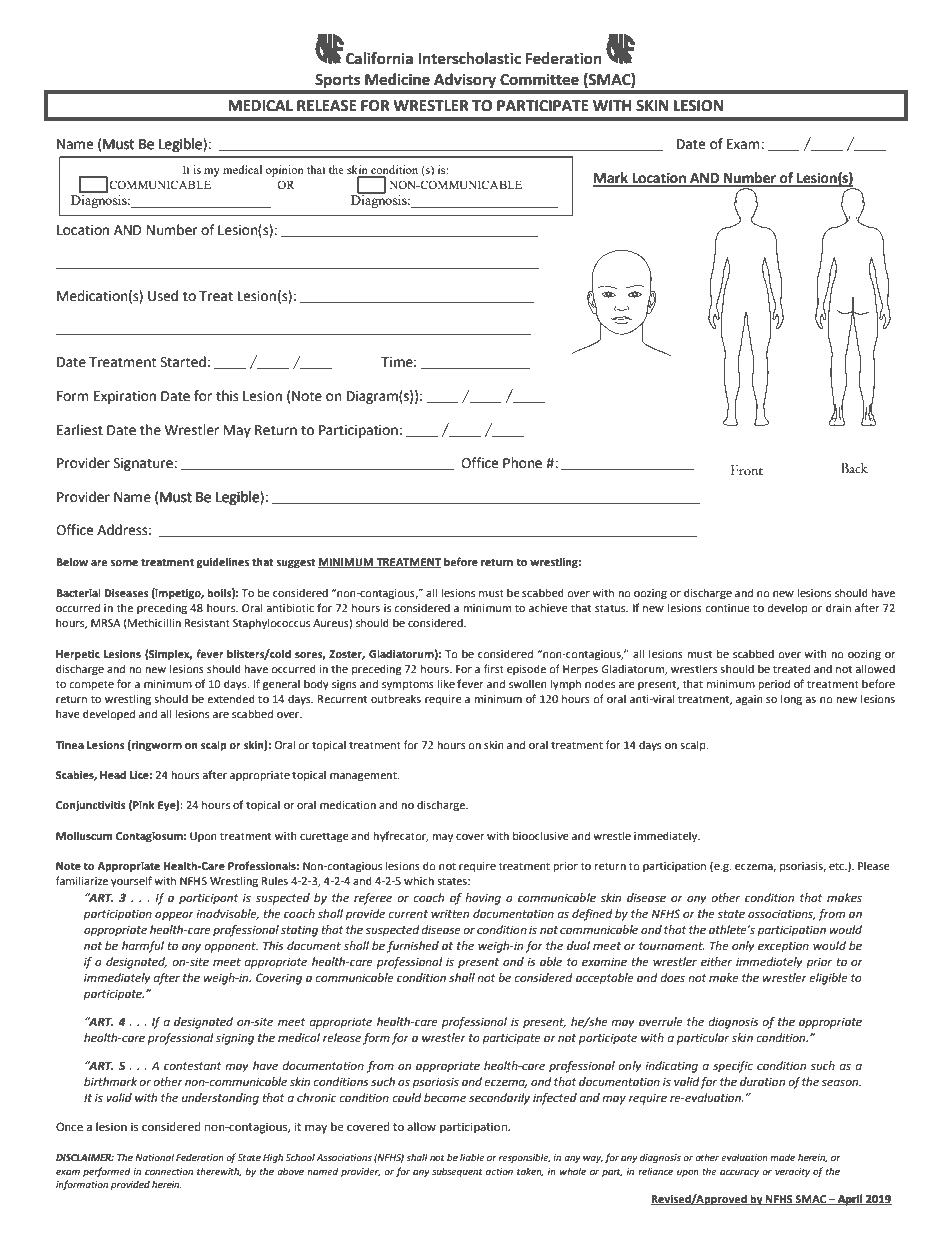 The image size is (952, 1233). Describe the element at coordinates (169, 1171) in the screenshot. I see `connection` at that location.
